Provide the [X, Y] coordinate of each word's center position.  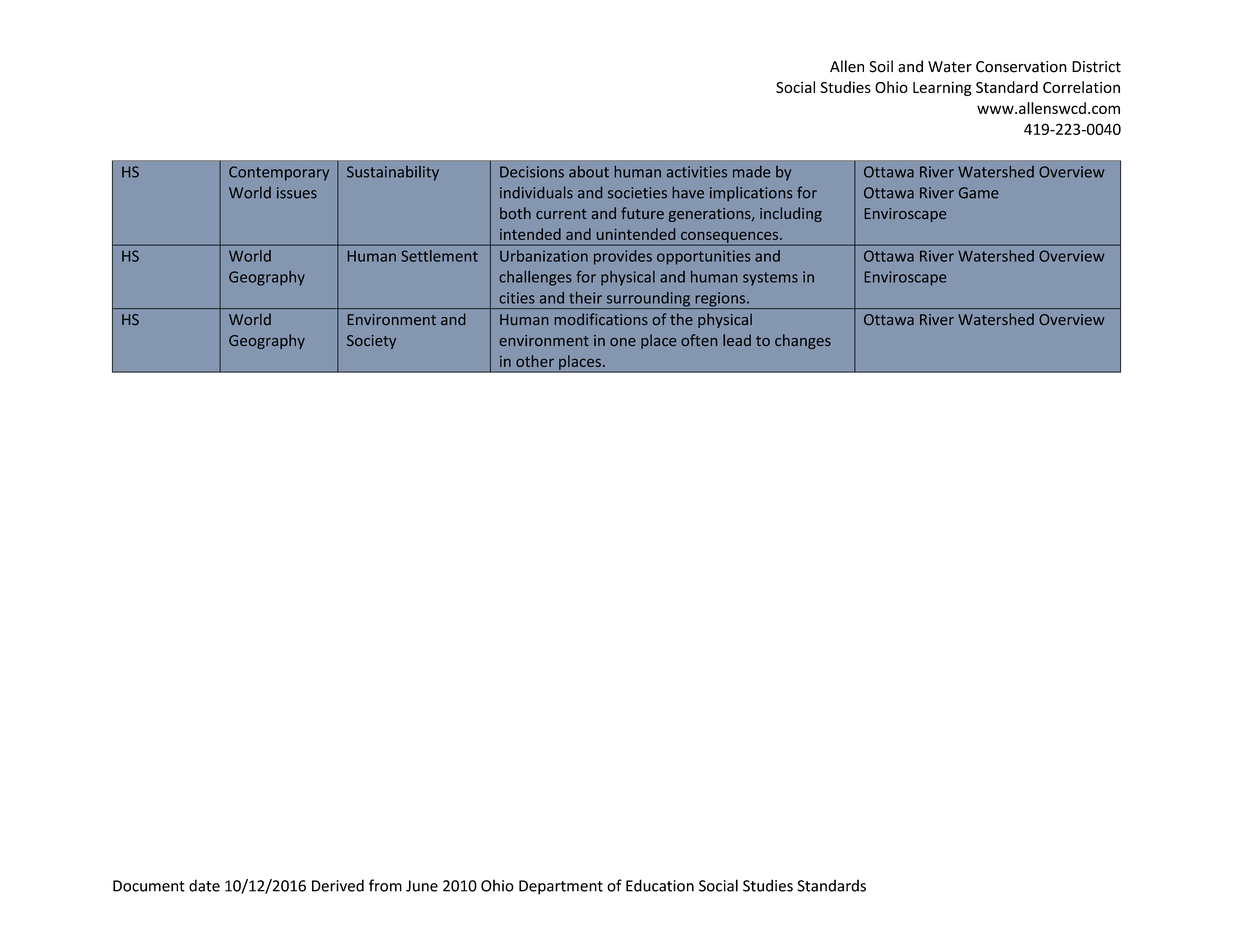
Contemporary [279, 173]
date [204, 885]
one [623, 342]
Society [371, 342]
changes [803, 341]
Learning [942, 88]
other [535, 361]
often [699, 340]
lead [737, 340]
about [589, 172]
